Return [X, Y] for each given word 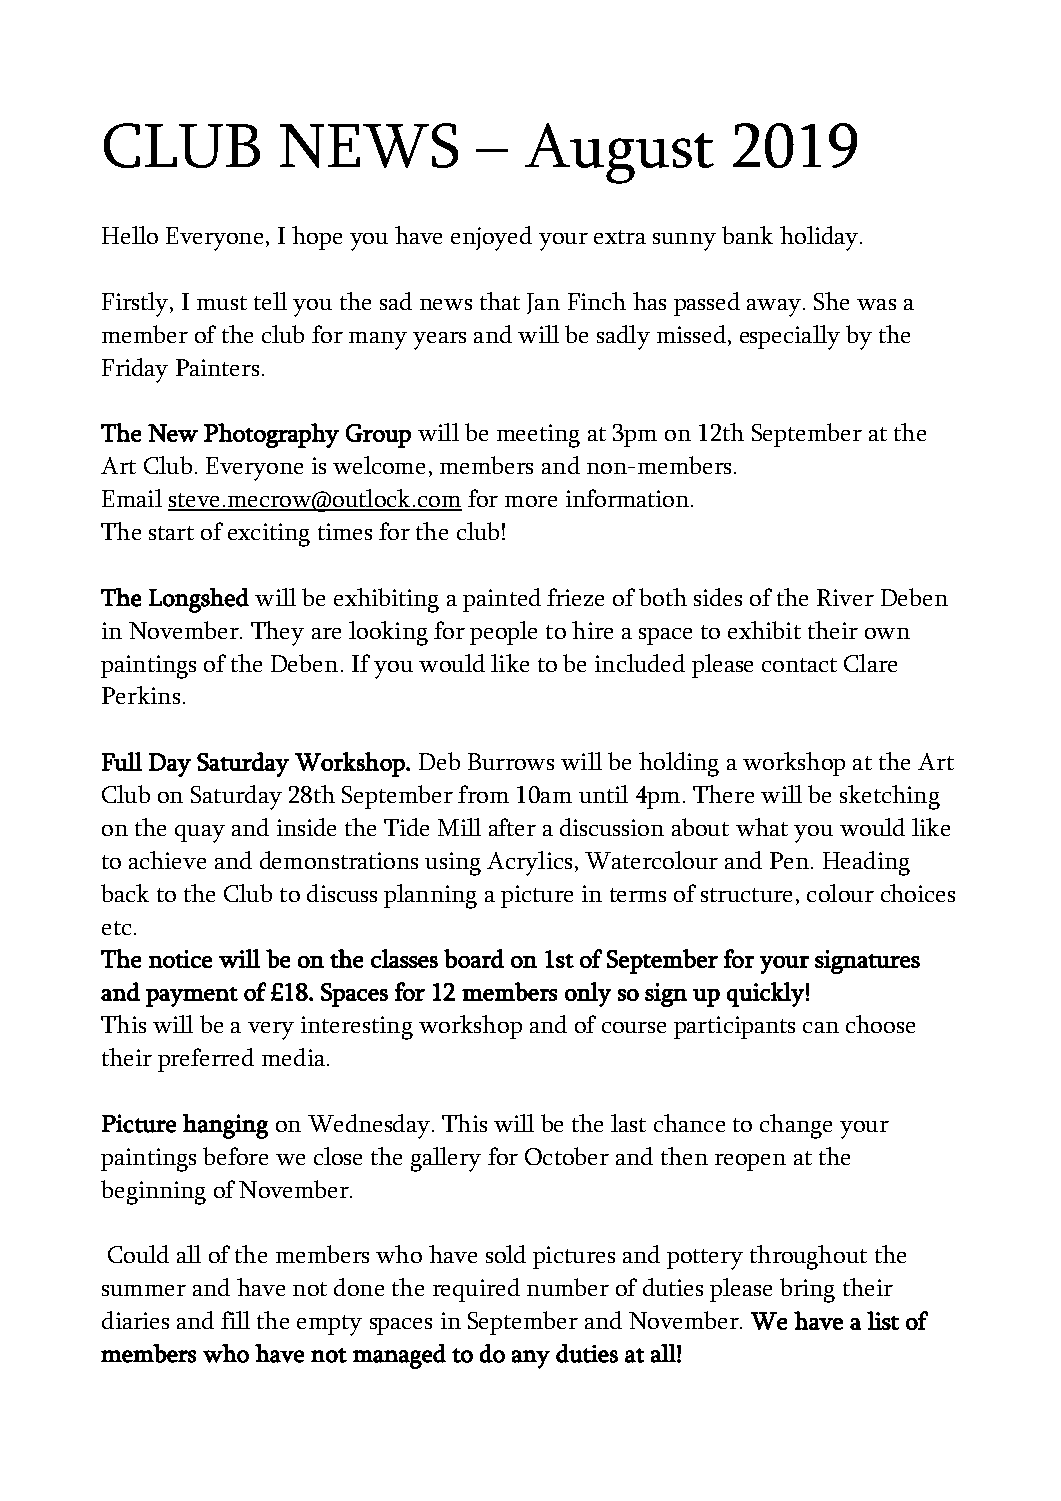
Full [122, 761]
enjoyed [491, 238]
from [483, 794]
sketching [890, 797]
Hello [130, 235]
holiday [820, 238]
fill [235, 1320]
